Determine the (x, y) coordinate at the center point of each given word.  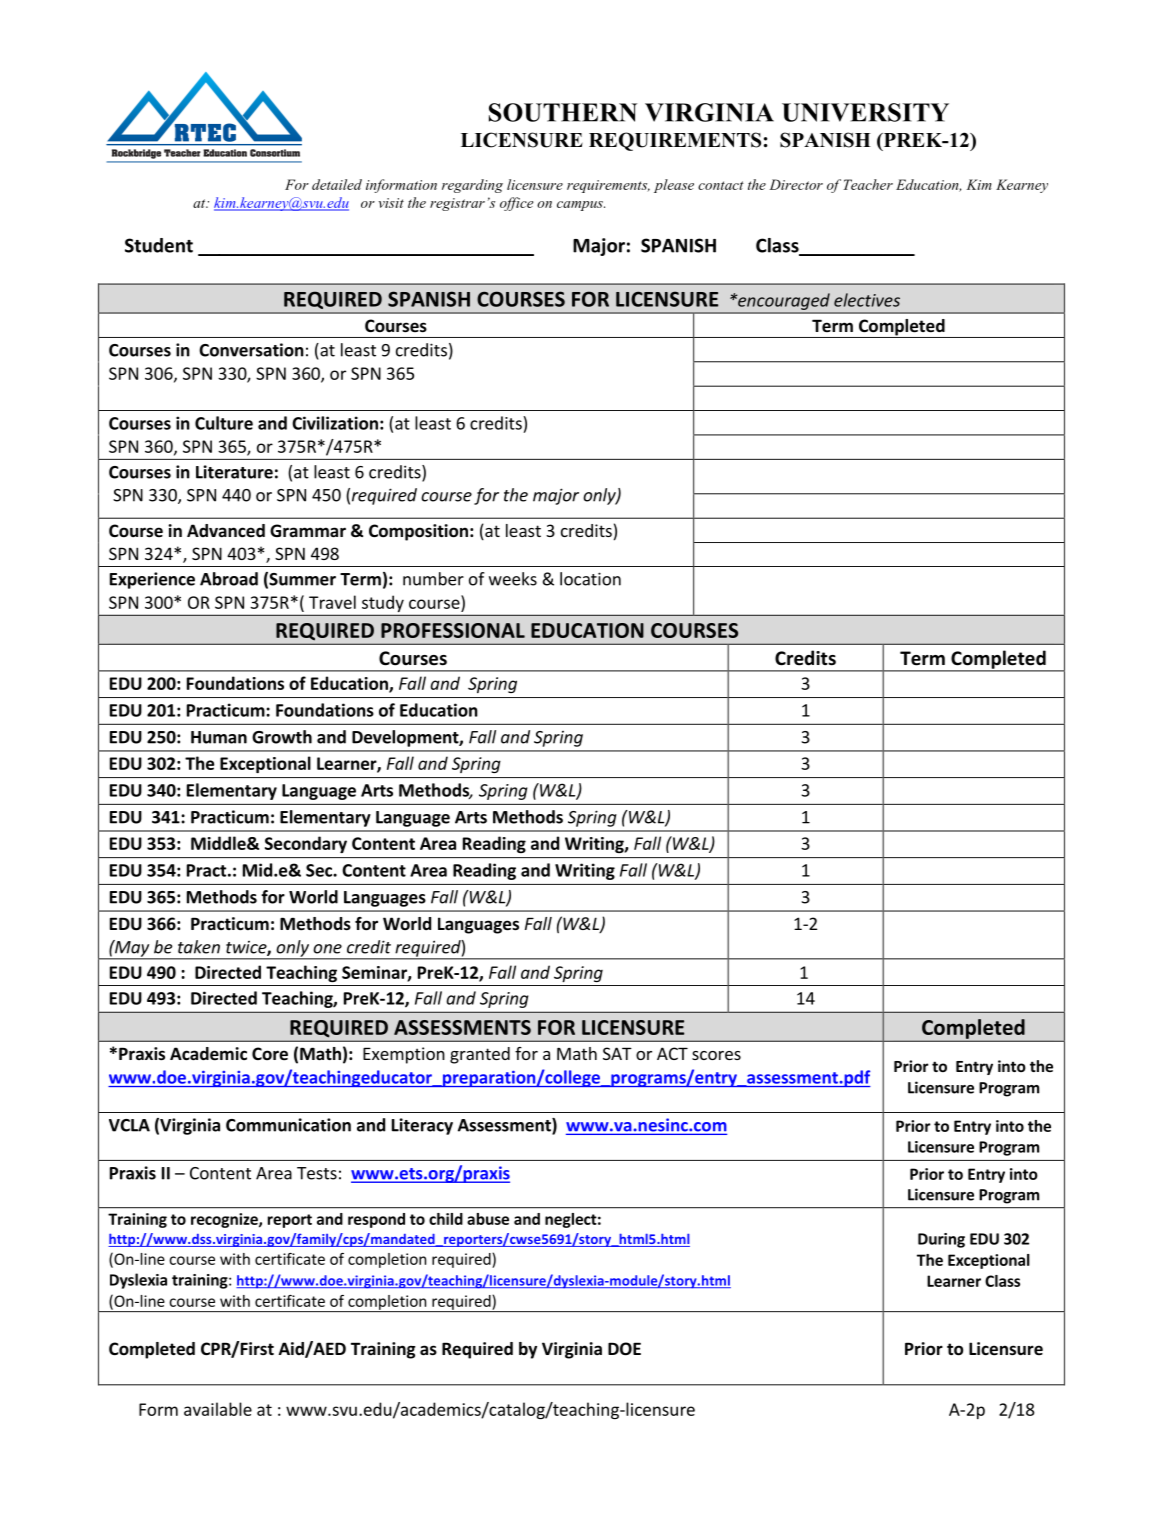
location (590, 579)
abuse (488, 1219)
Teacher (868, 184)
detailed (337, 184)
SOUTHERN (563, 112)
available (218, 1409)
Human (219, 737)
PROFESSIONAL (453, 630)
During (941, 1240)
